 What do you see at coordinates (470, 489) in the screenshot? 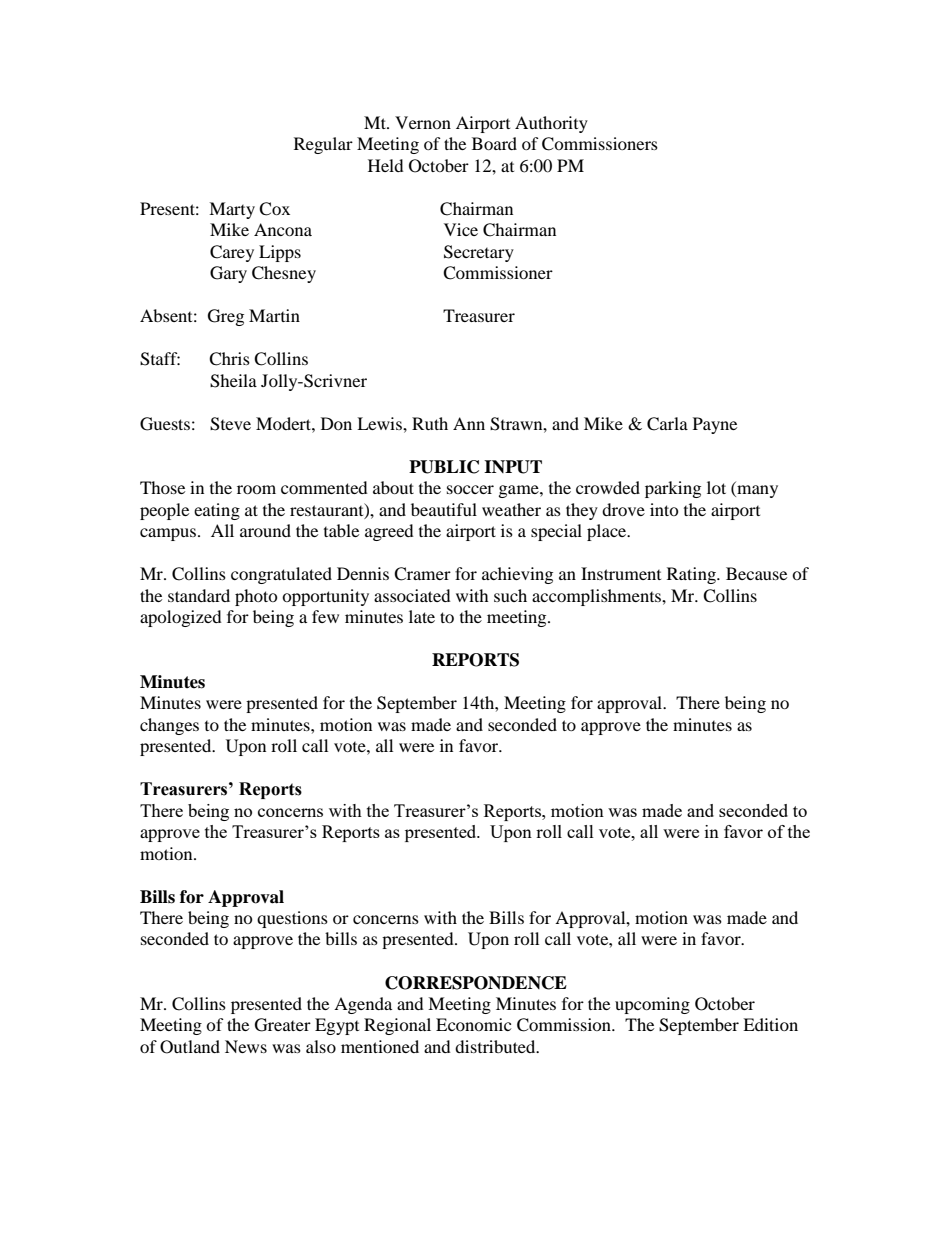
I see `soccer` at bounding box center [470, 489].
